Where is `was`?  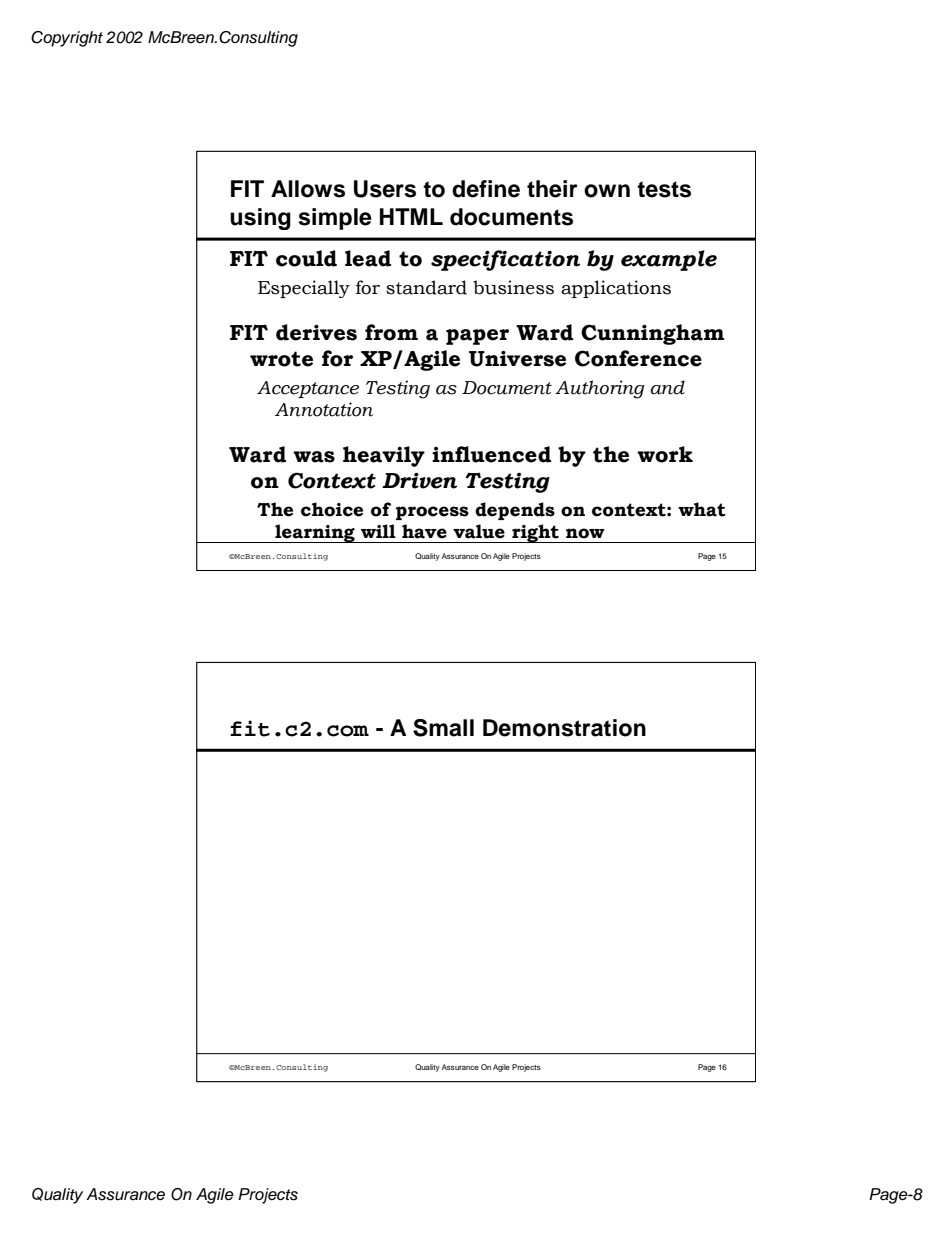 was is located at coordinates (314, 457).
